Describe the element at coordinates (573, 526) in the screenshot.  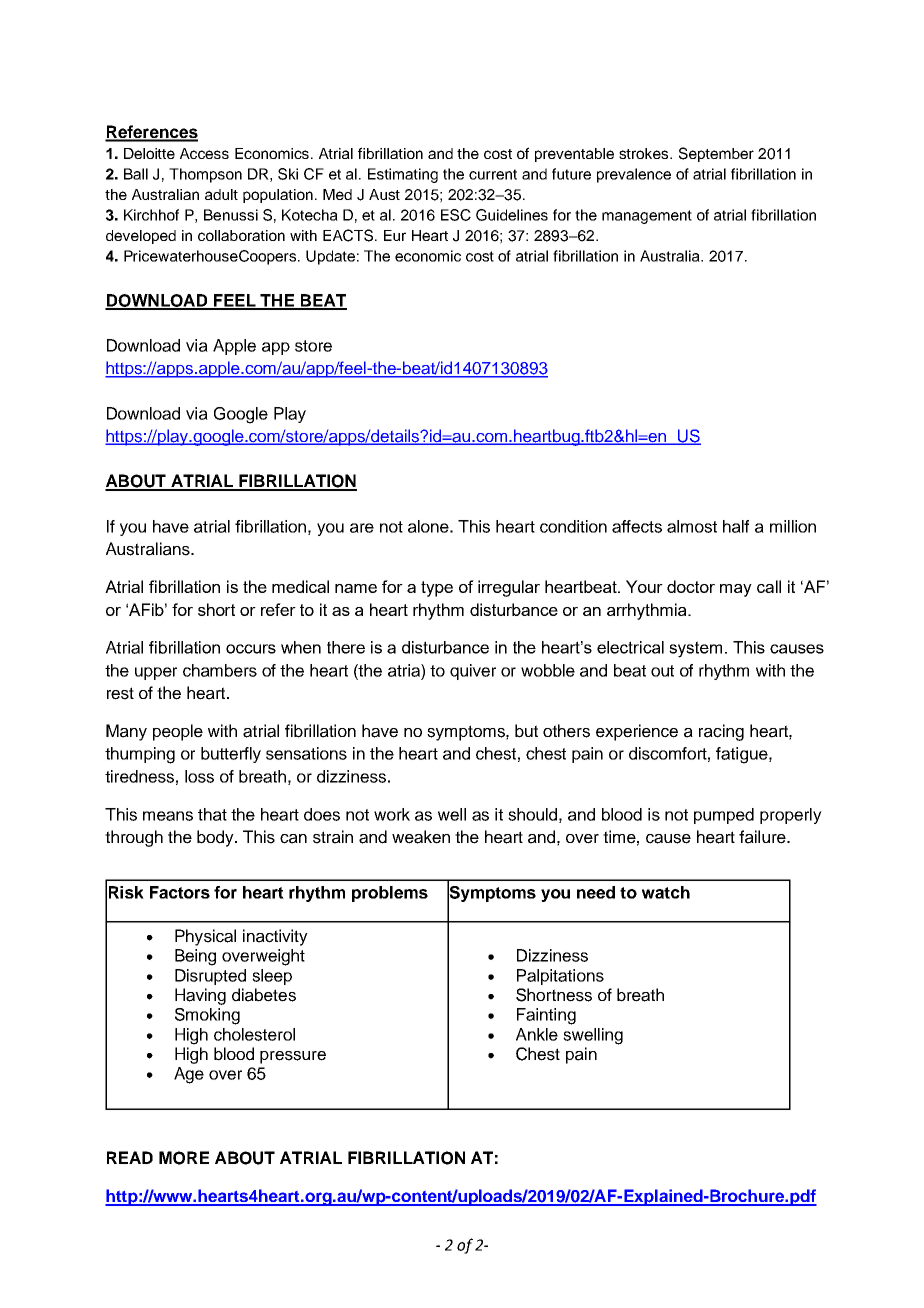
I see `condition` at that location.
